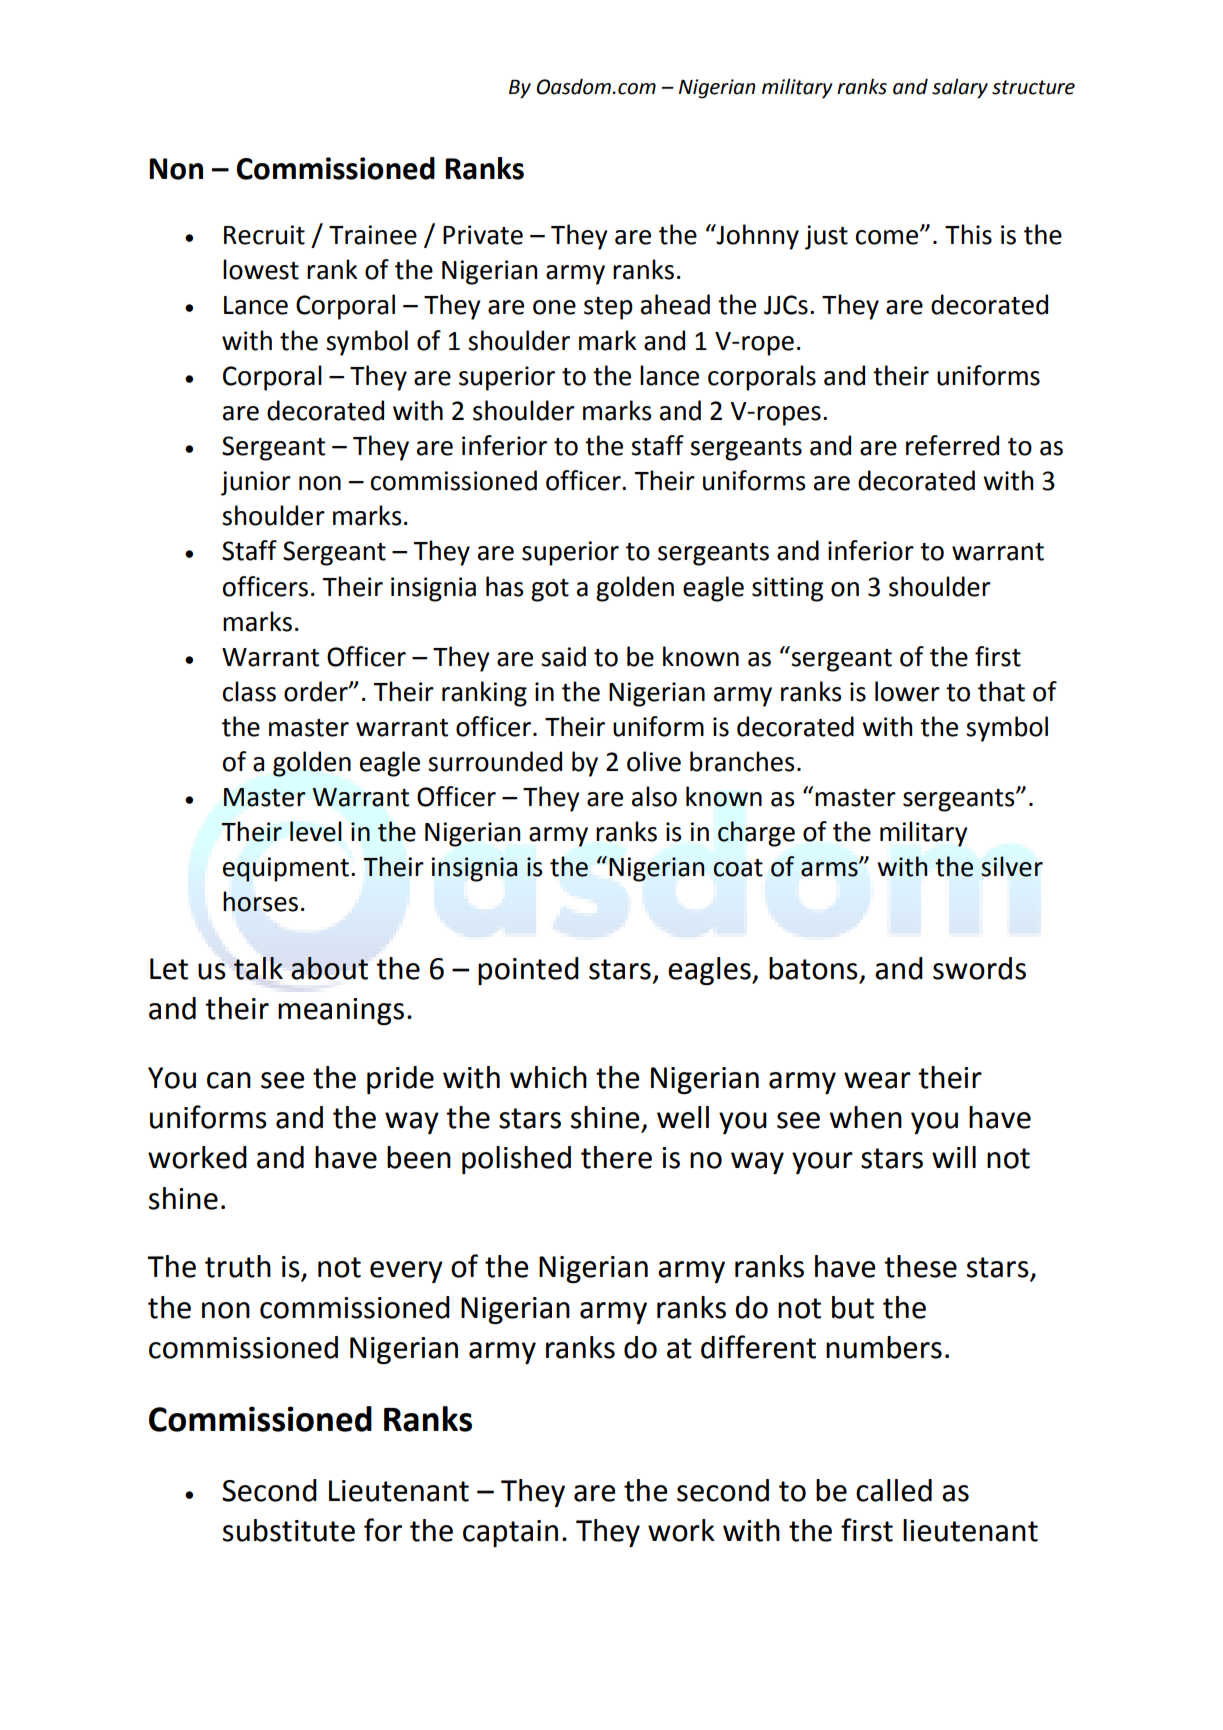 The height and width of the screenshot is (1730, 1223). I want to click on also, so click(654, 796).
